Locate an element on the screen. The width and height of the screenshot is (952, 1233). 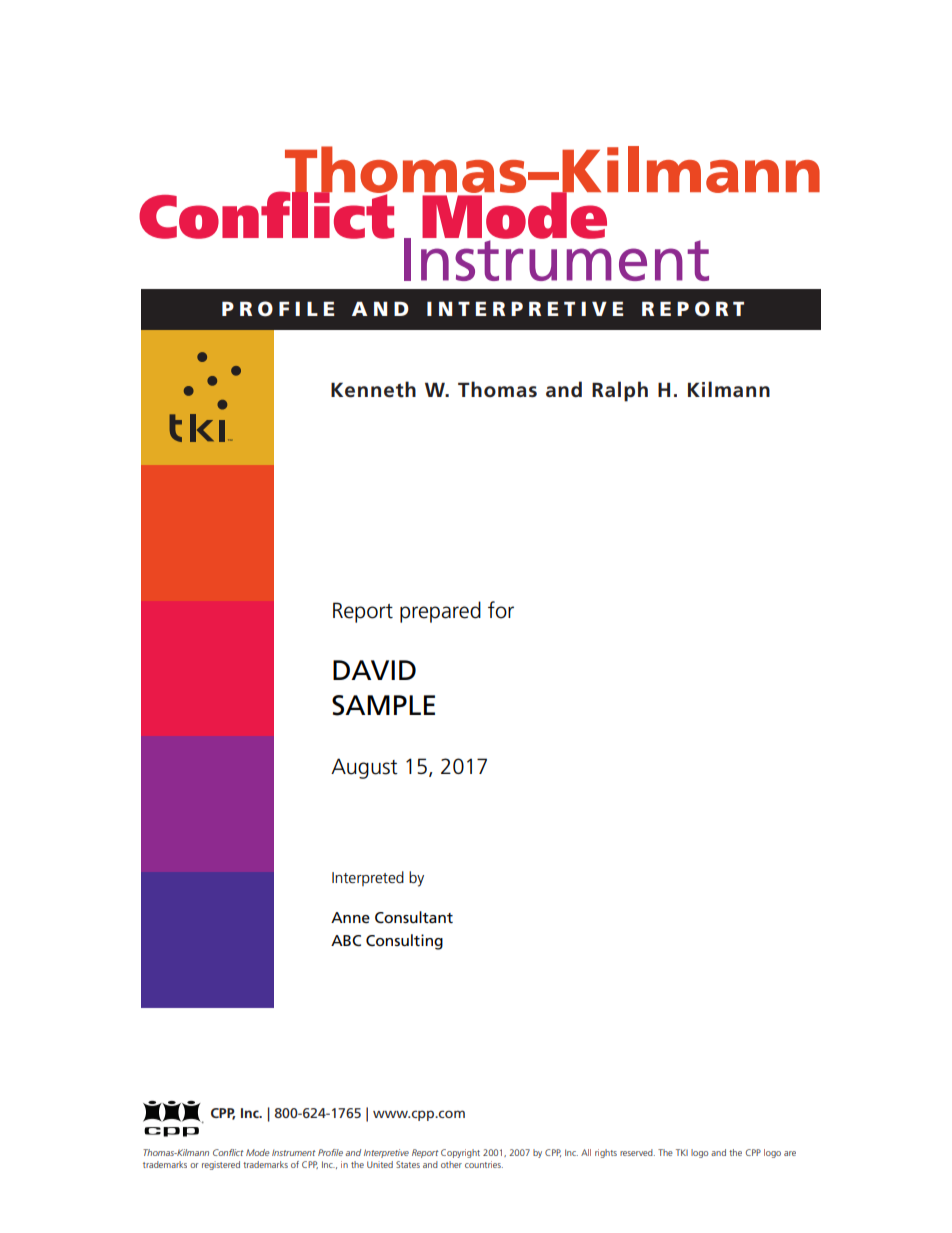
DAVID is located at coordinates (374, 670).
